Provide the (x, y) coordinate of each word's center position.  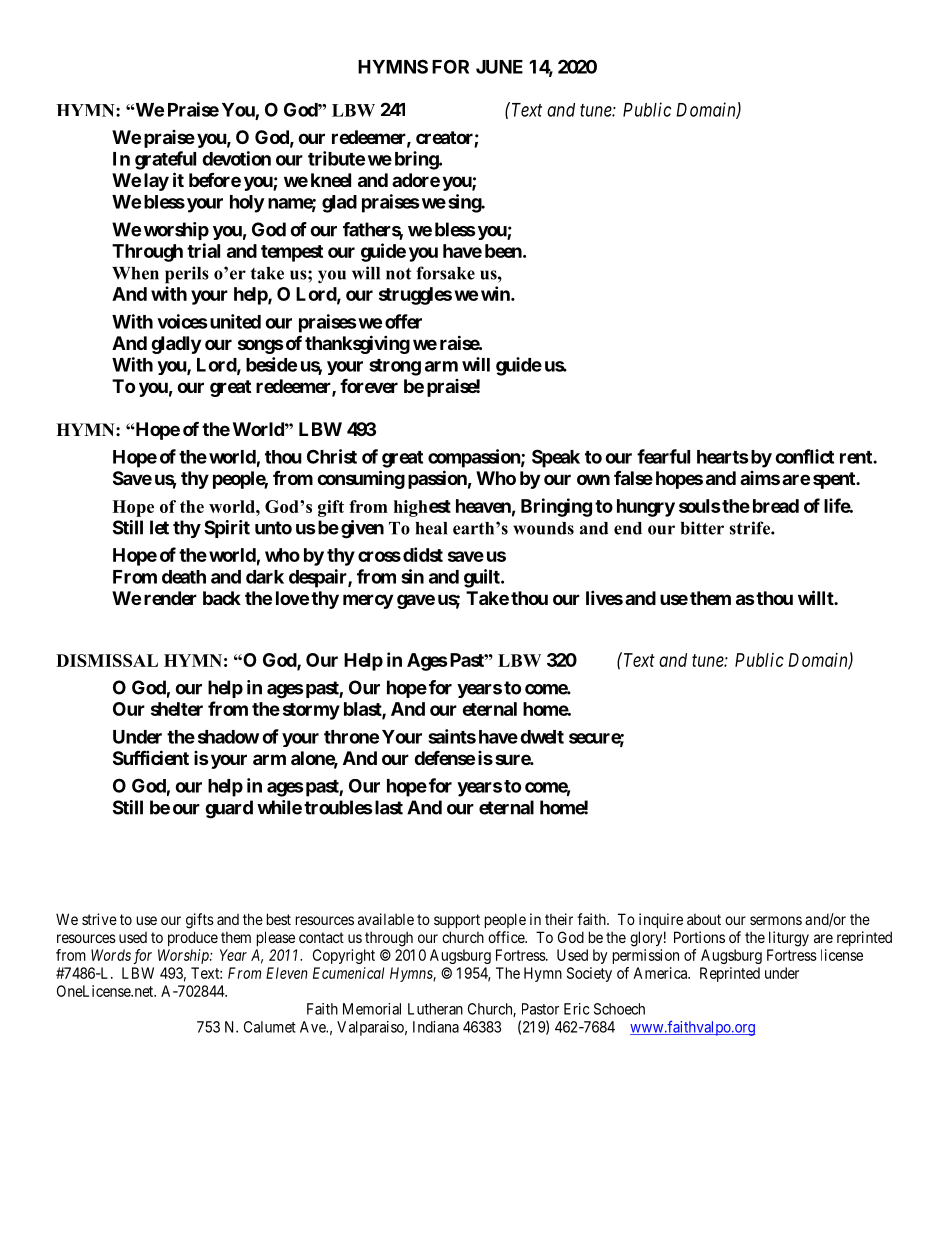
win (496, 293)
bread (776, 506)
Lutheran (435, 1009)
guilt (483, 578)
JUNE (499, 67)
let (159, 527)
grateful (165, 160)
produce (193, 938)
